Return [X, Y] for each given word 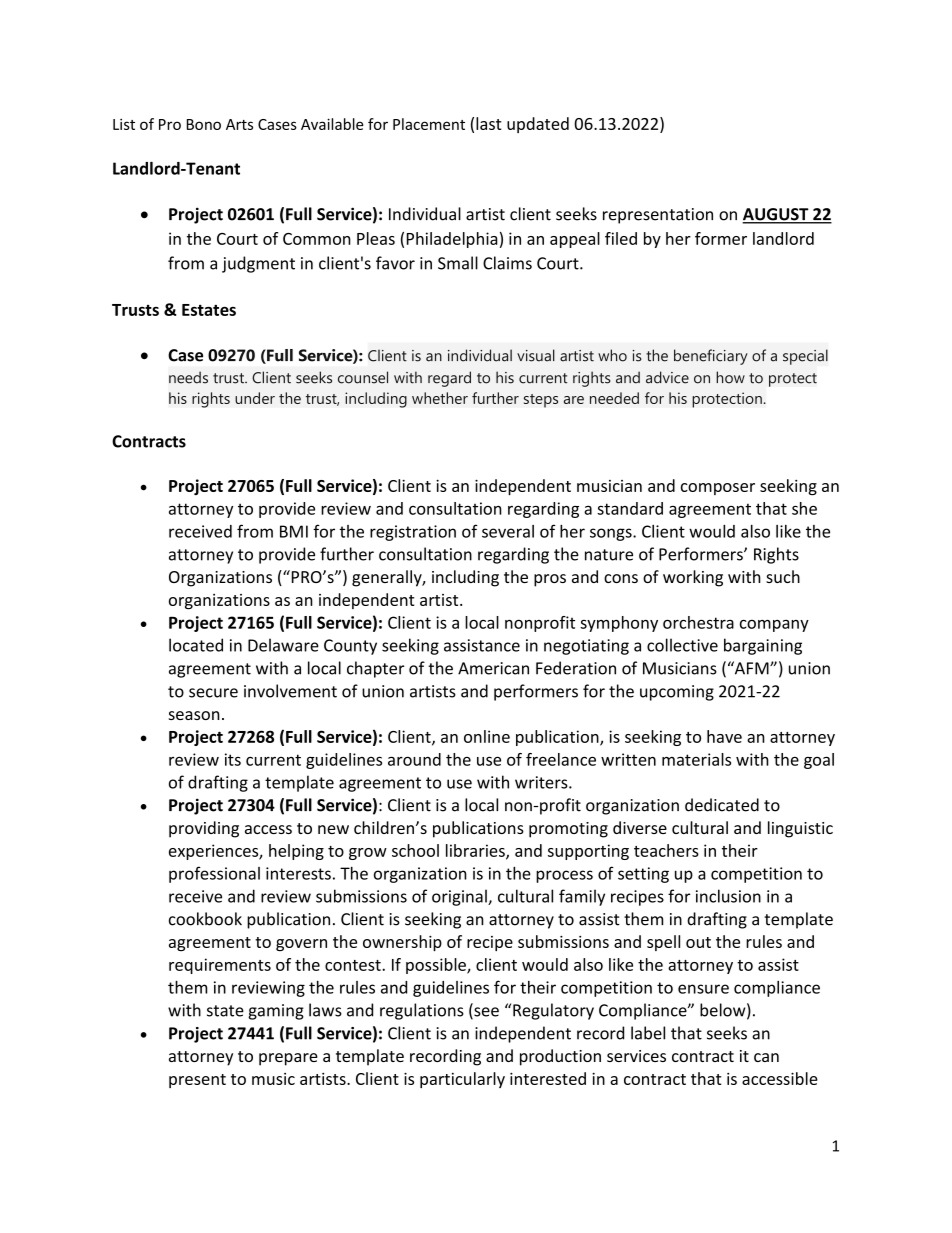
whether [440, 398]
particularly [462, 1080]
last [488, 123]
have [724, 736]
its [233, 759]
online [487, 736]
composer [718, 489]
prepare [288, 1059]
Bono [204, 124]
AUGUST [776, 215]
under [255, 398]
